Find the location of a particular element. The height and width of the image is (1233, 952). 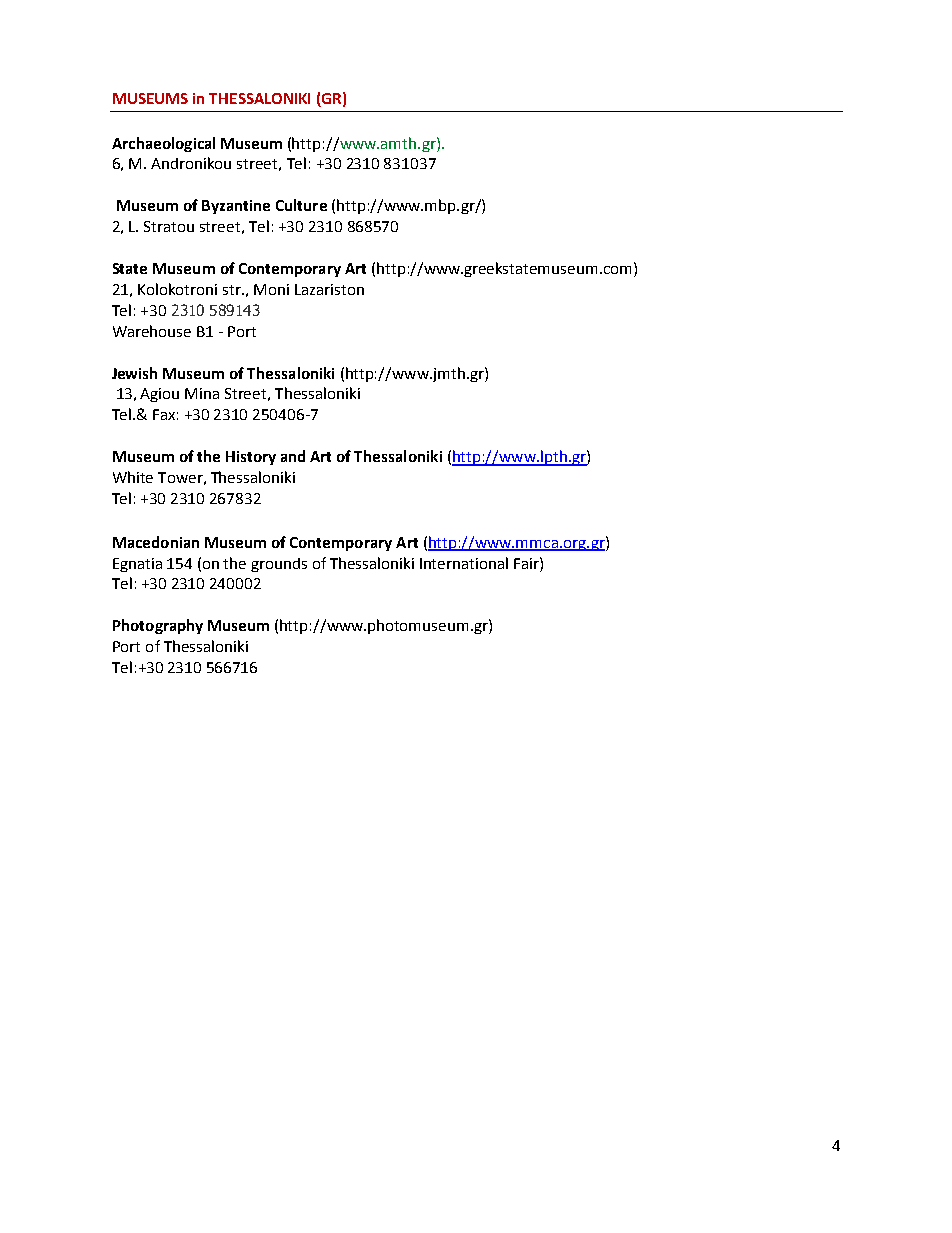

grounds is located at coordinates (279, 565).
